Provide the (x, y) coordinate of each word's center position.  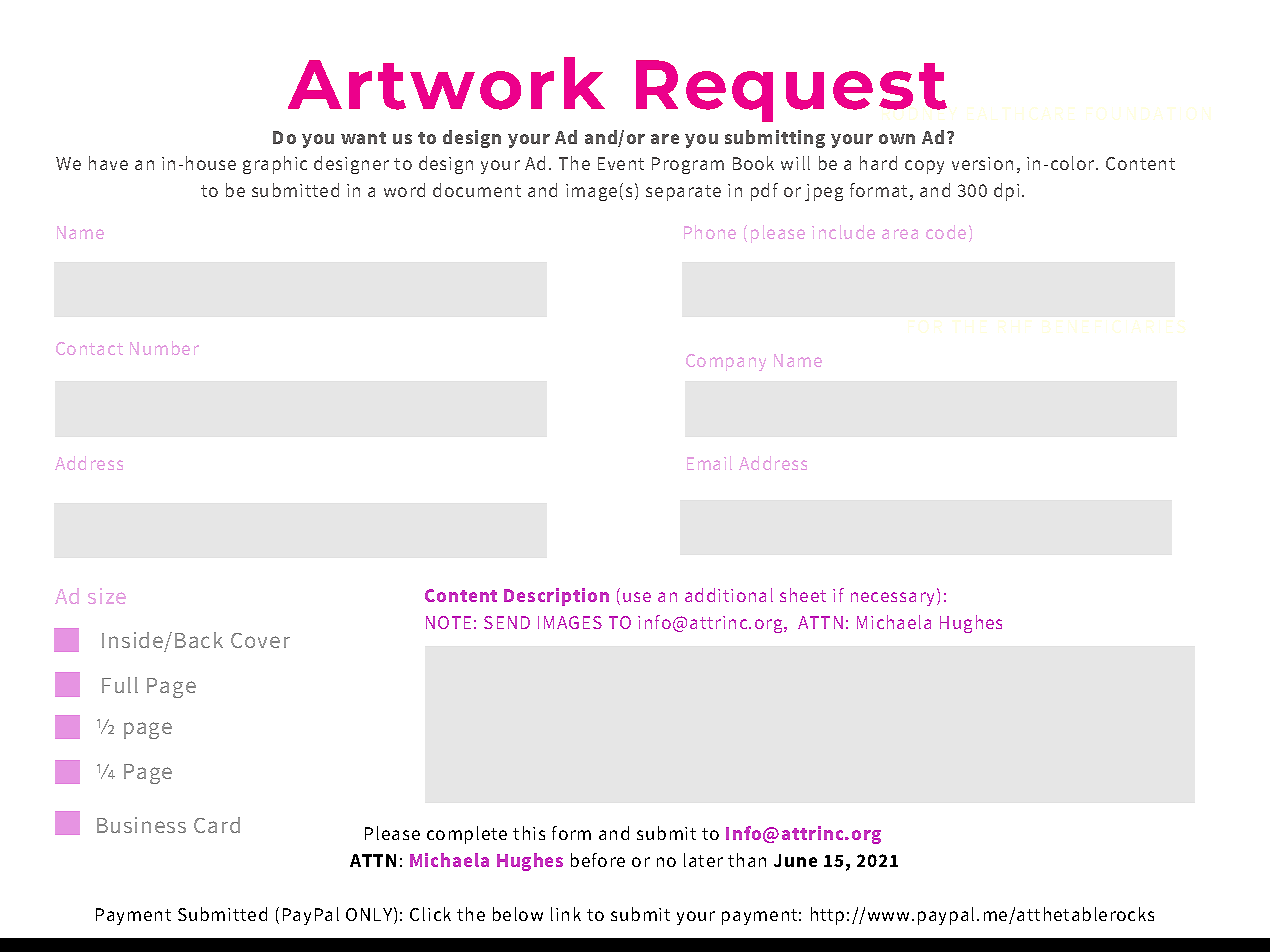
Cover (260, 640)
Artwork (446, 83)
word (404, 190)
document (477, 190)
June (795, 860)
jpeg (824, 192)
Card (217, 825)
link (566, 914)
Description (556, 597)
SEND (507, 622)
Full (120, 685)
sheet (803, 595)
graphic (275, 165)
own (897, 139)
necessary (894, 599)
